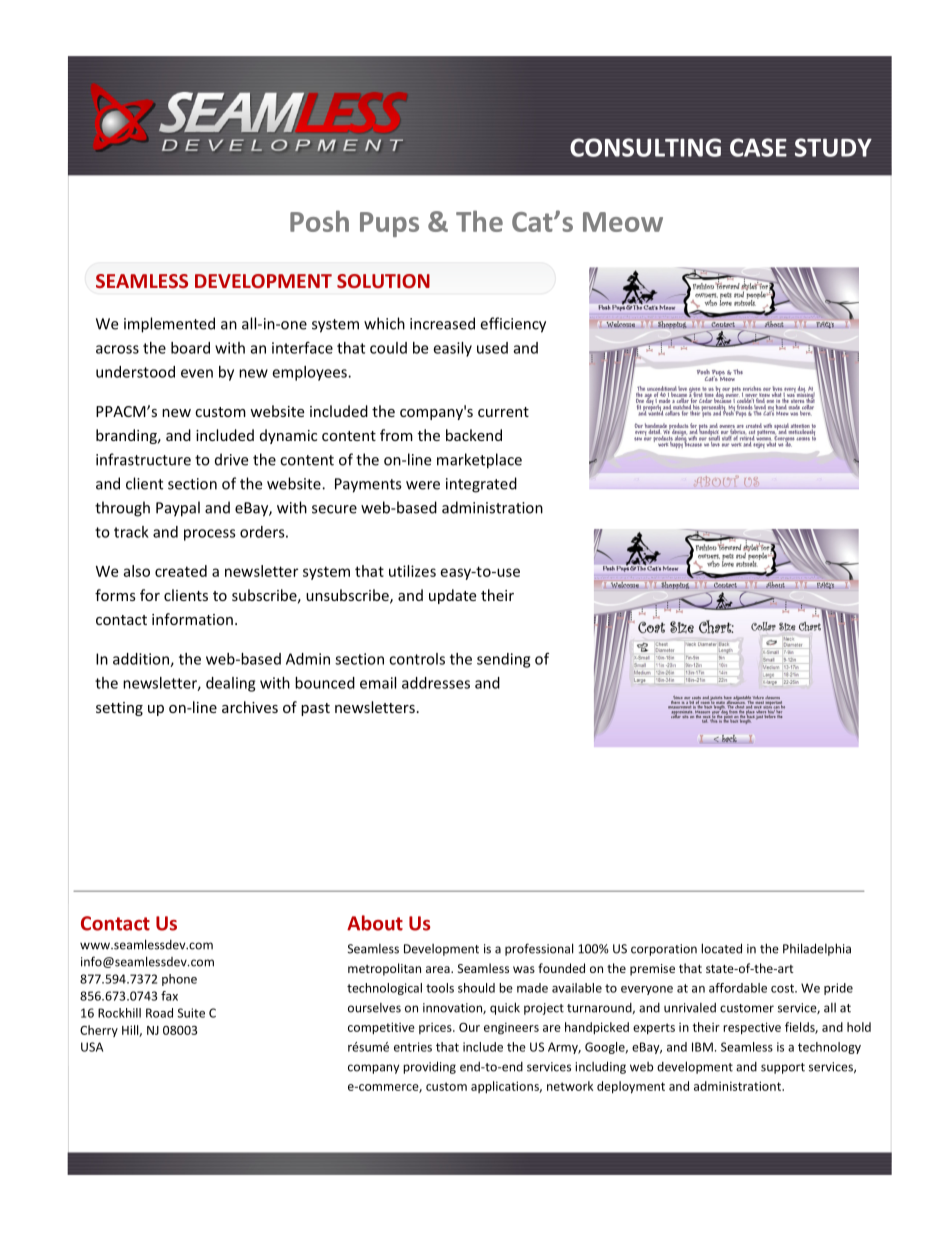  Describe the element at coordinates (429, 1067) in the screenshot. I see `providing` at that location.
